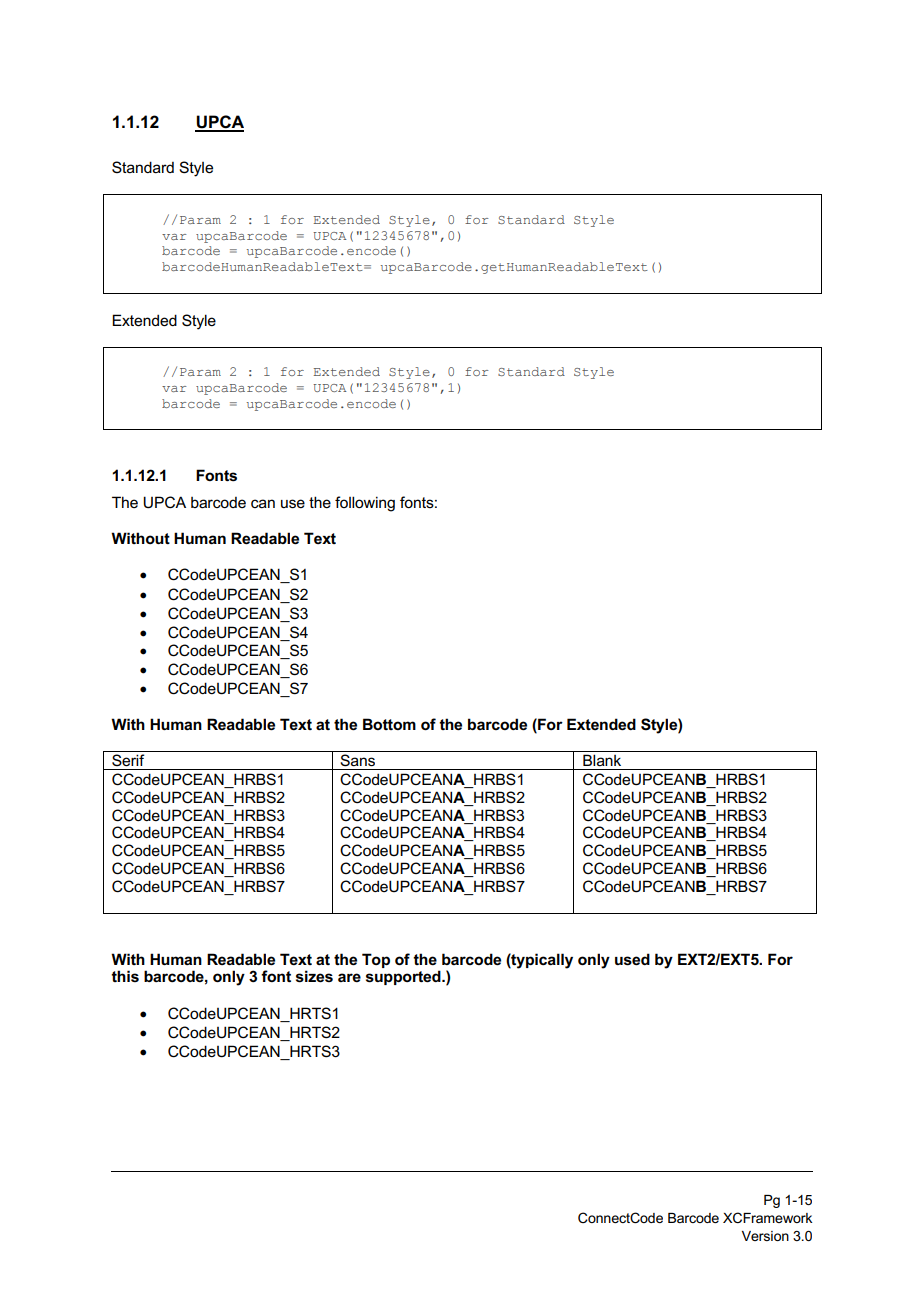 The height and width of the document is (1308, 924). Describe the element at coordinates (349, 977) in the document. I see `are` at that location.
